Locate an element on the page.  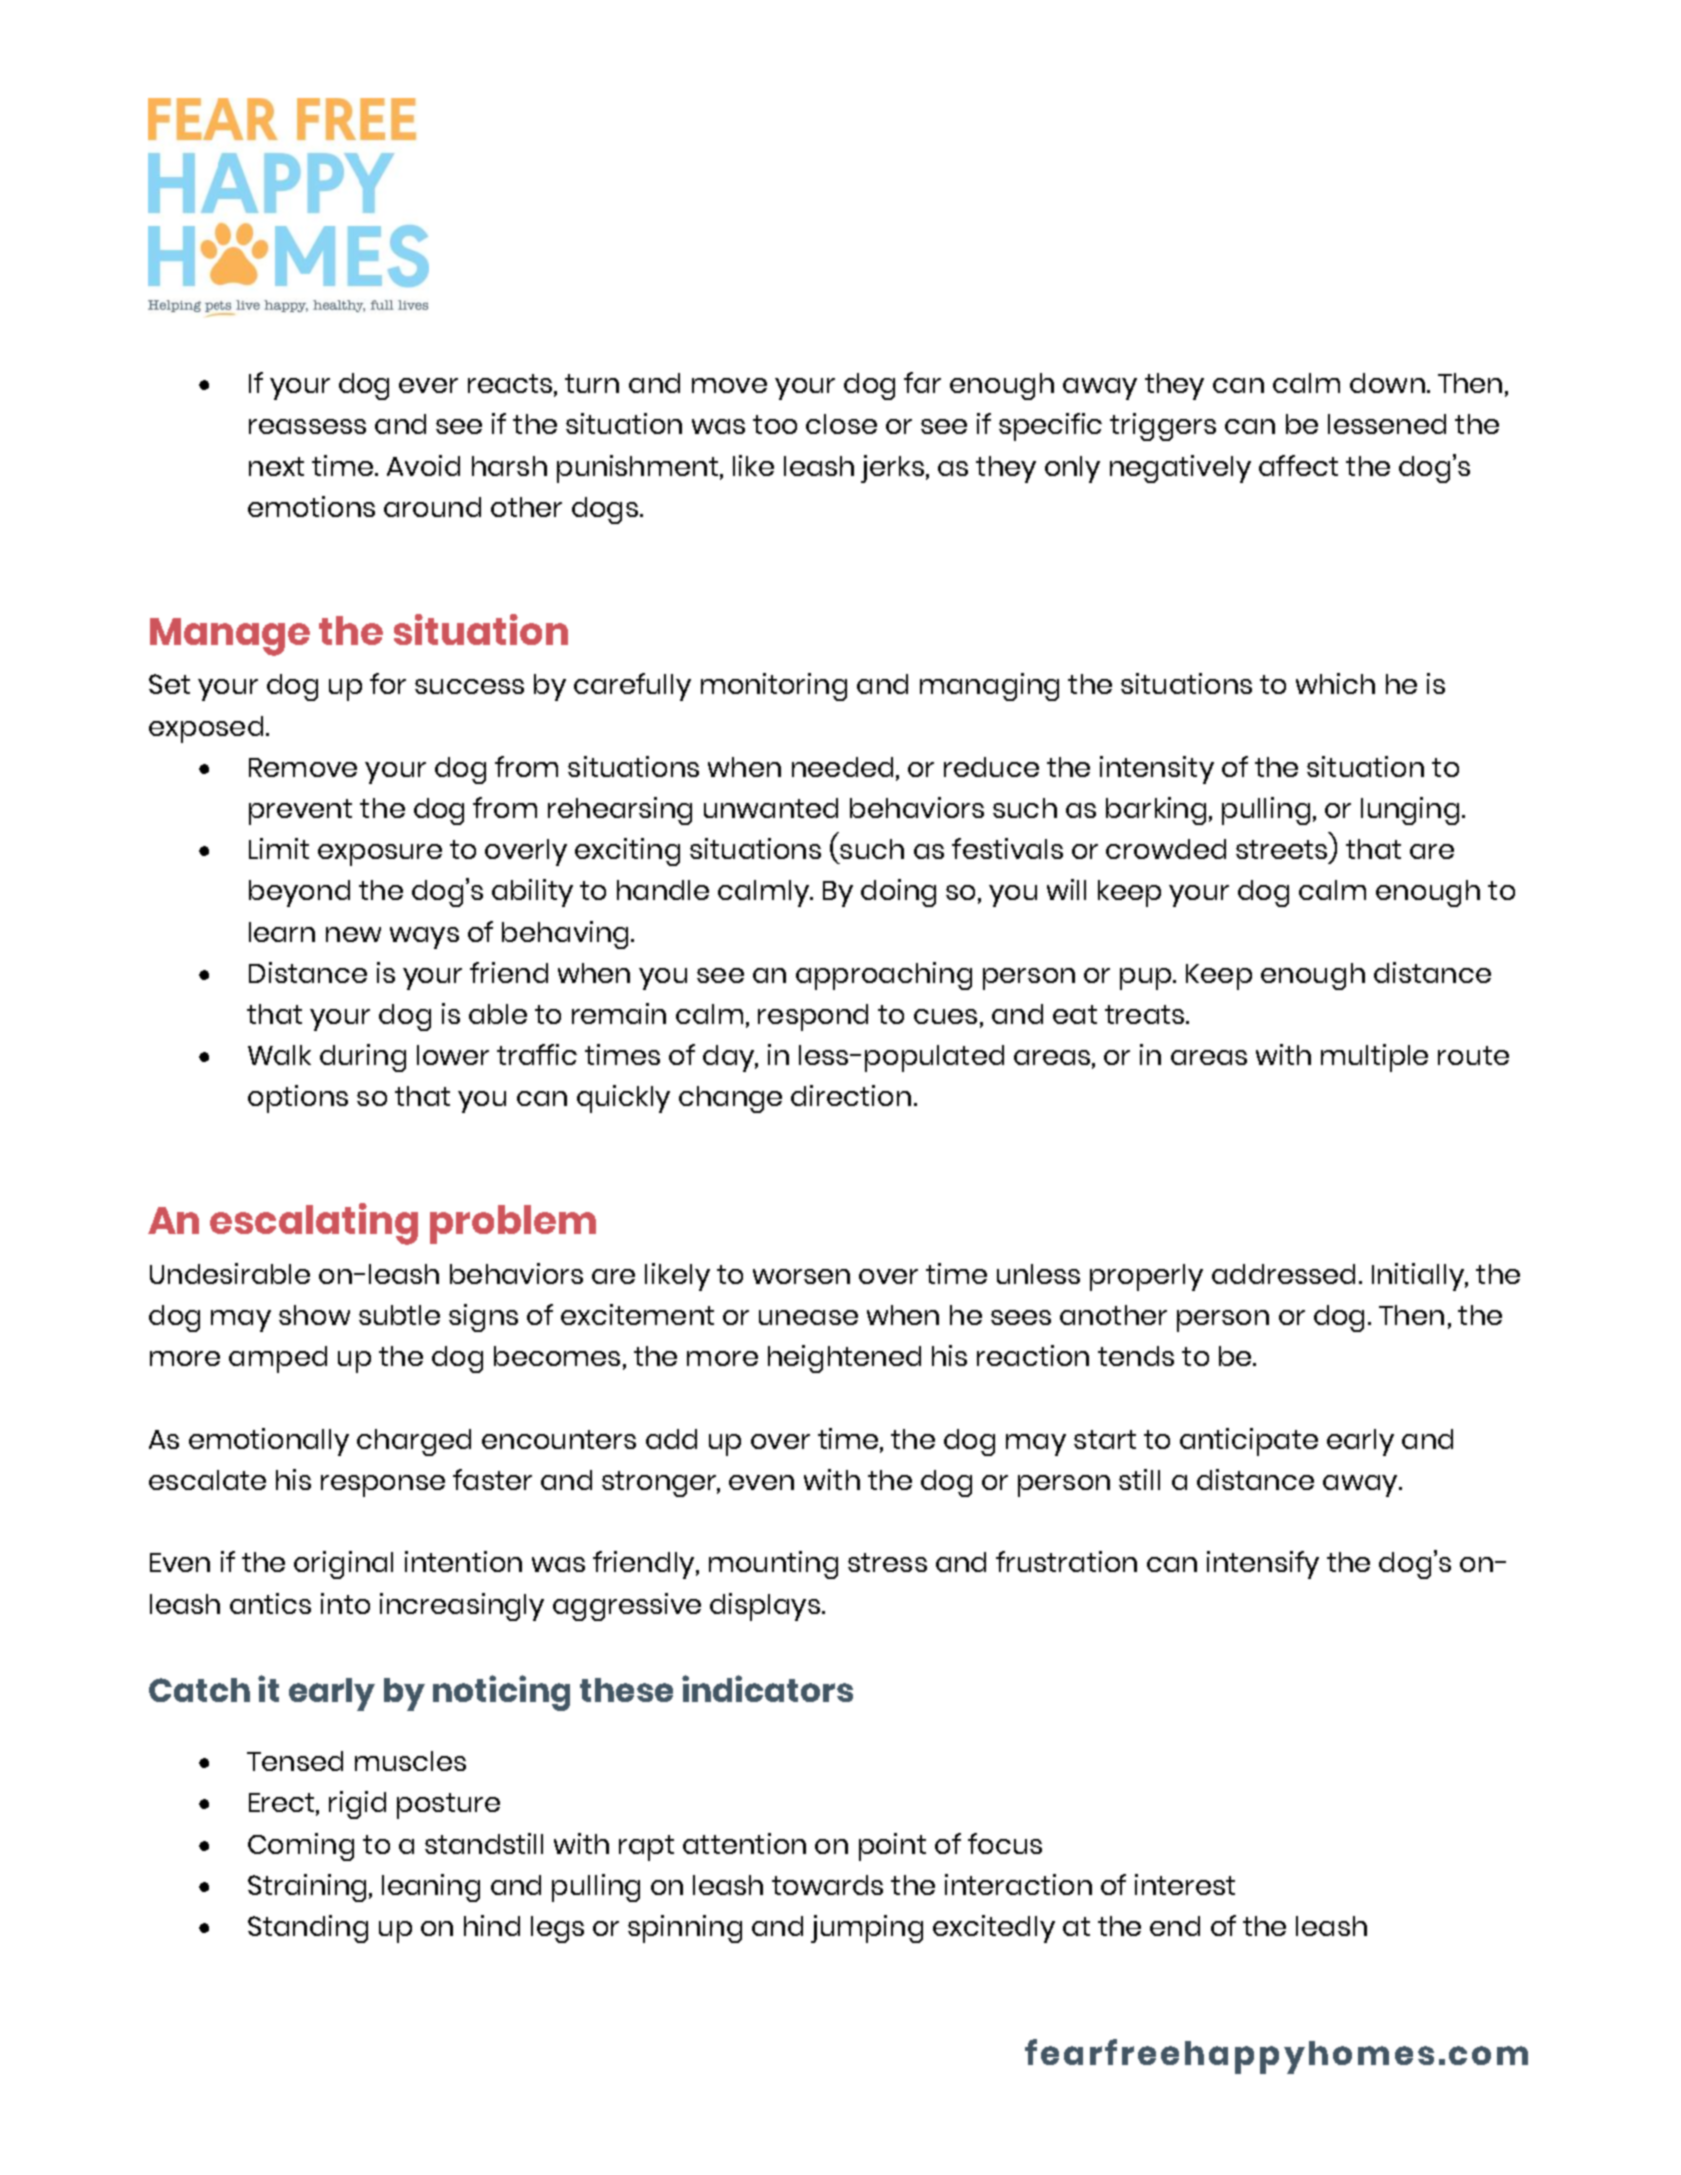
close is located at coordinates (841, 424).
